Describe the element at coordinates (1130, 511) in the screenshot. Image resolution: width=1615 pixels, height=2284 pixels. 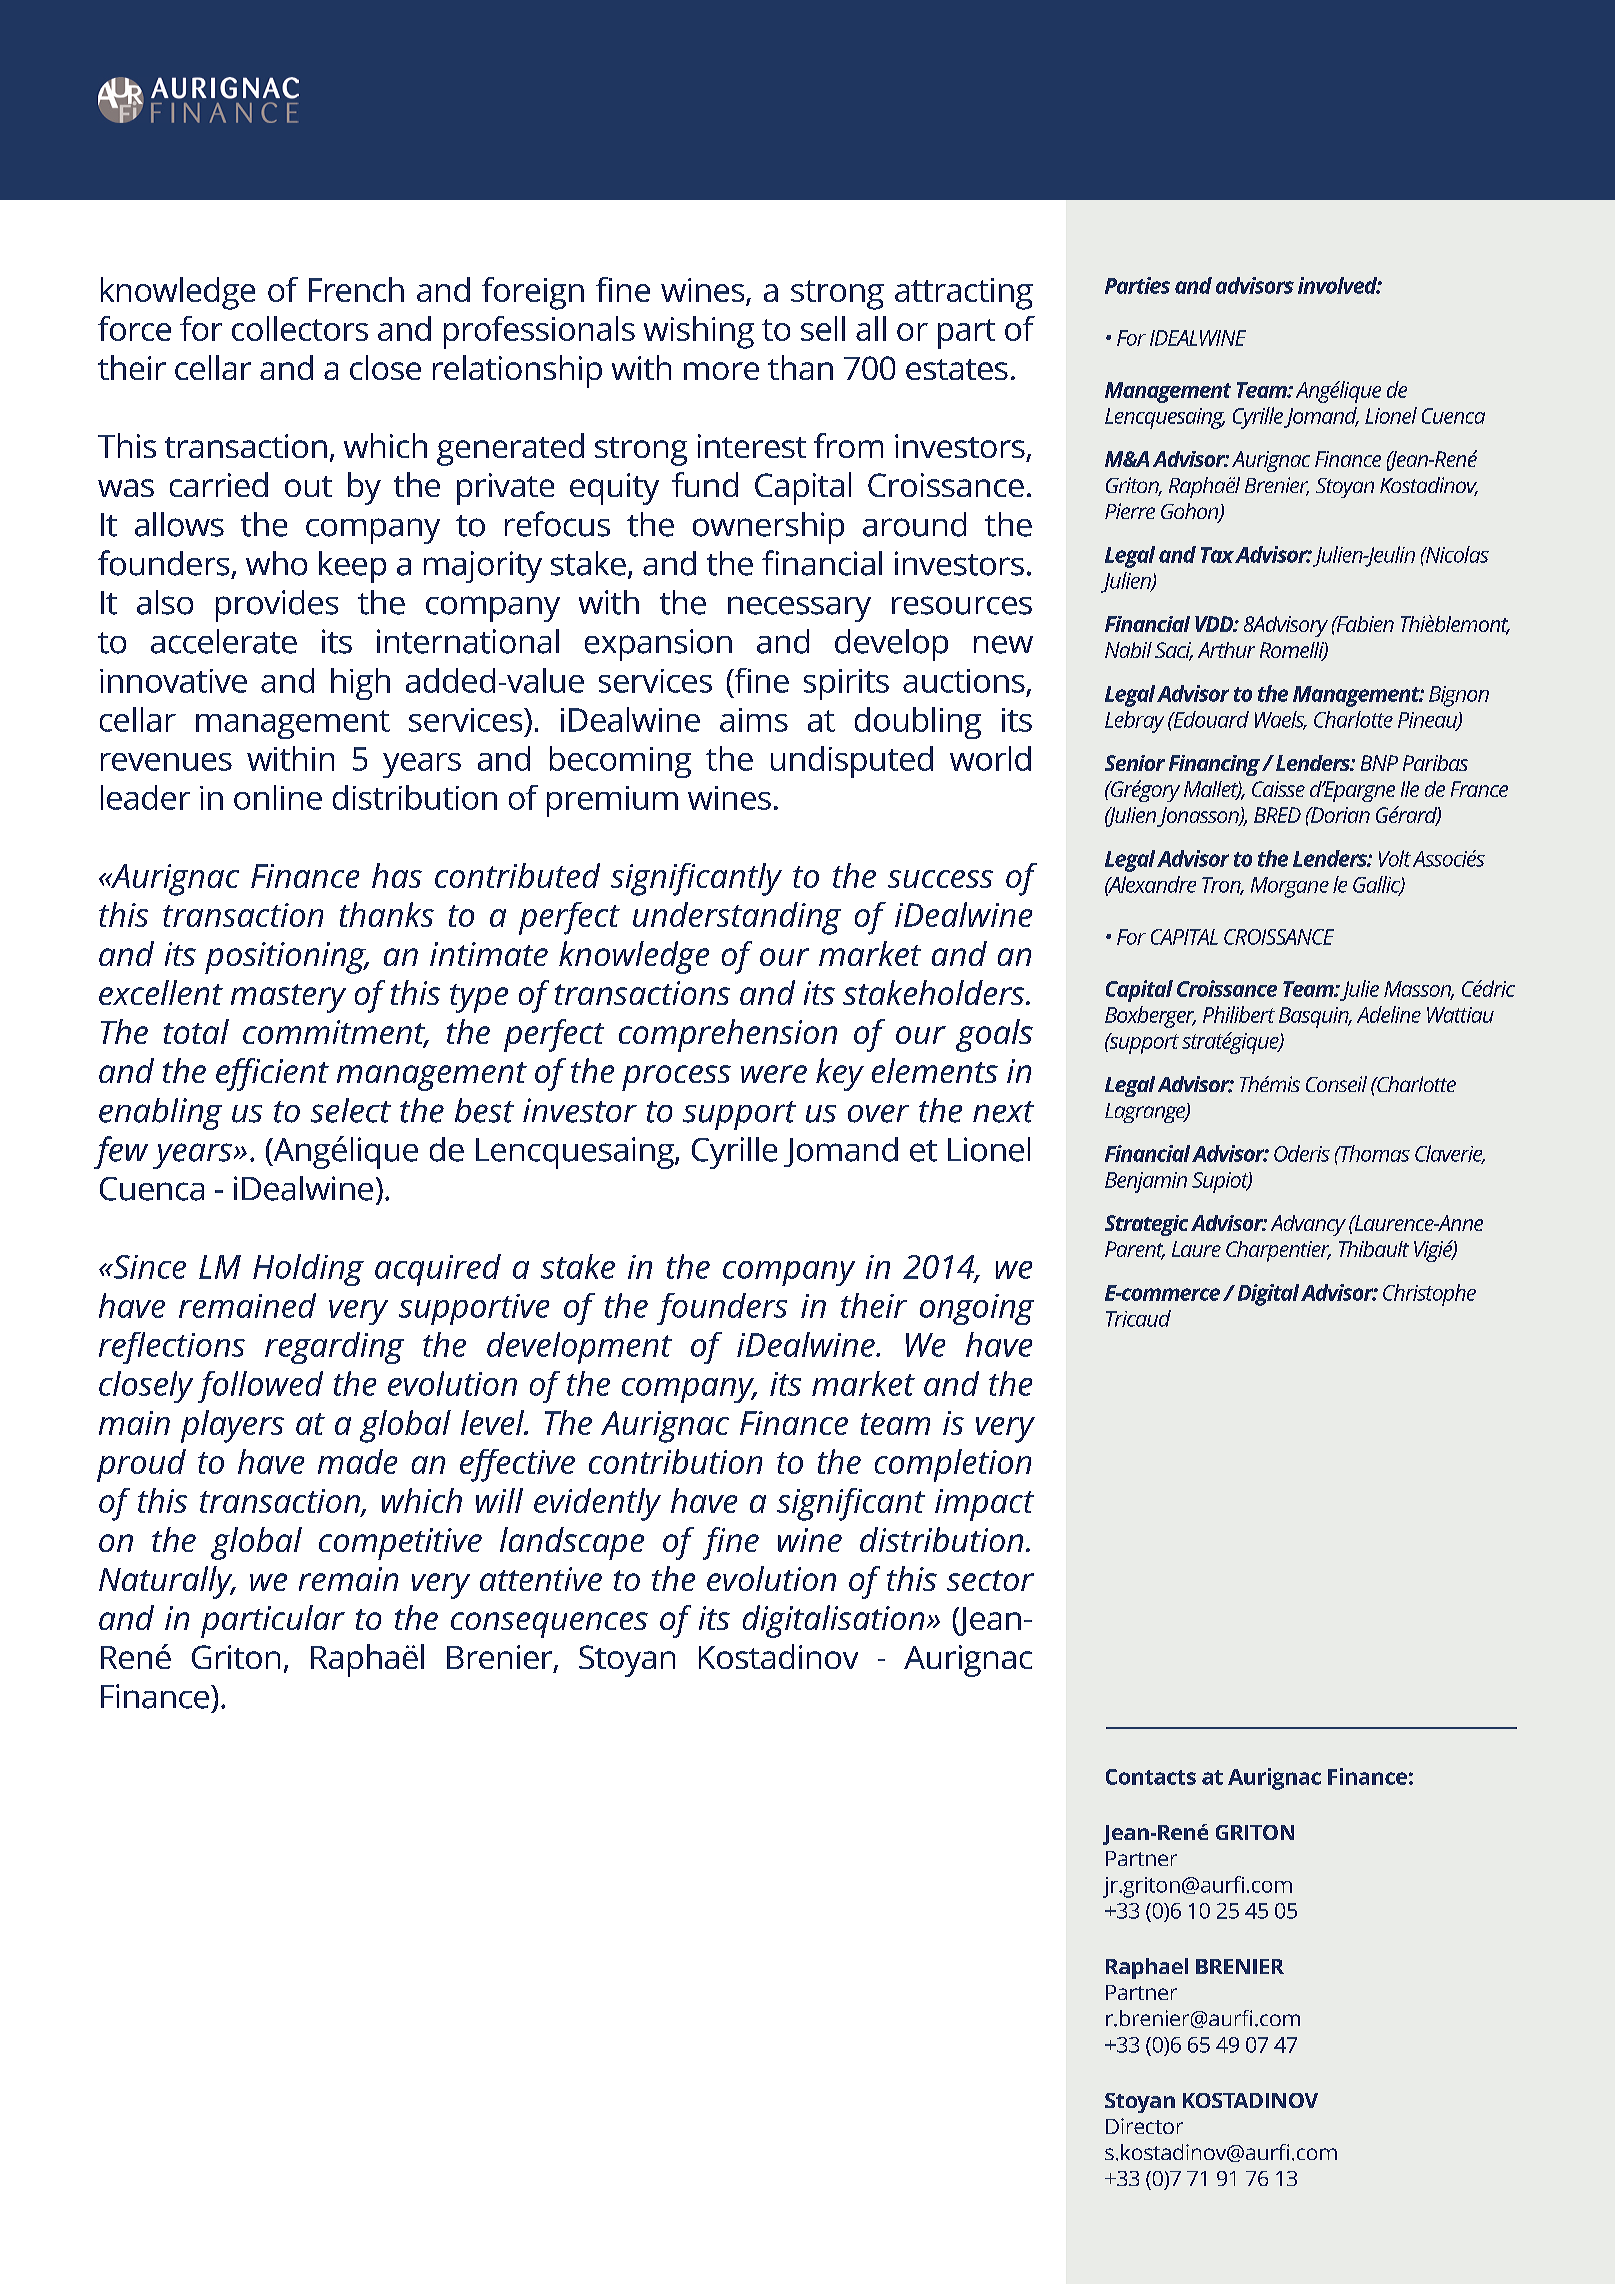
I see `Pierre` at that location.
